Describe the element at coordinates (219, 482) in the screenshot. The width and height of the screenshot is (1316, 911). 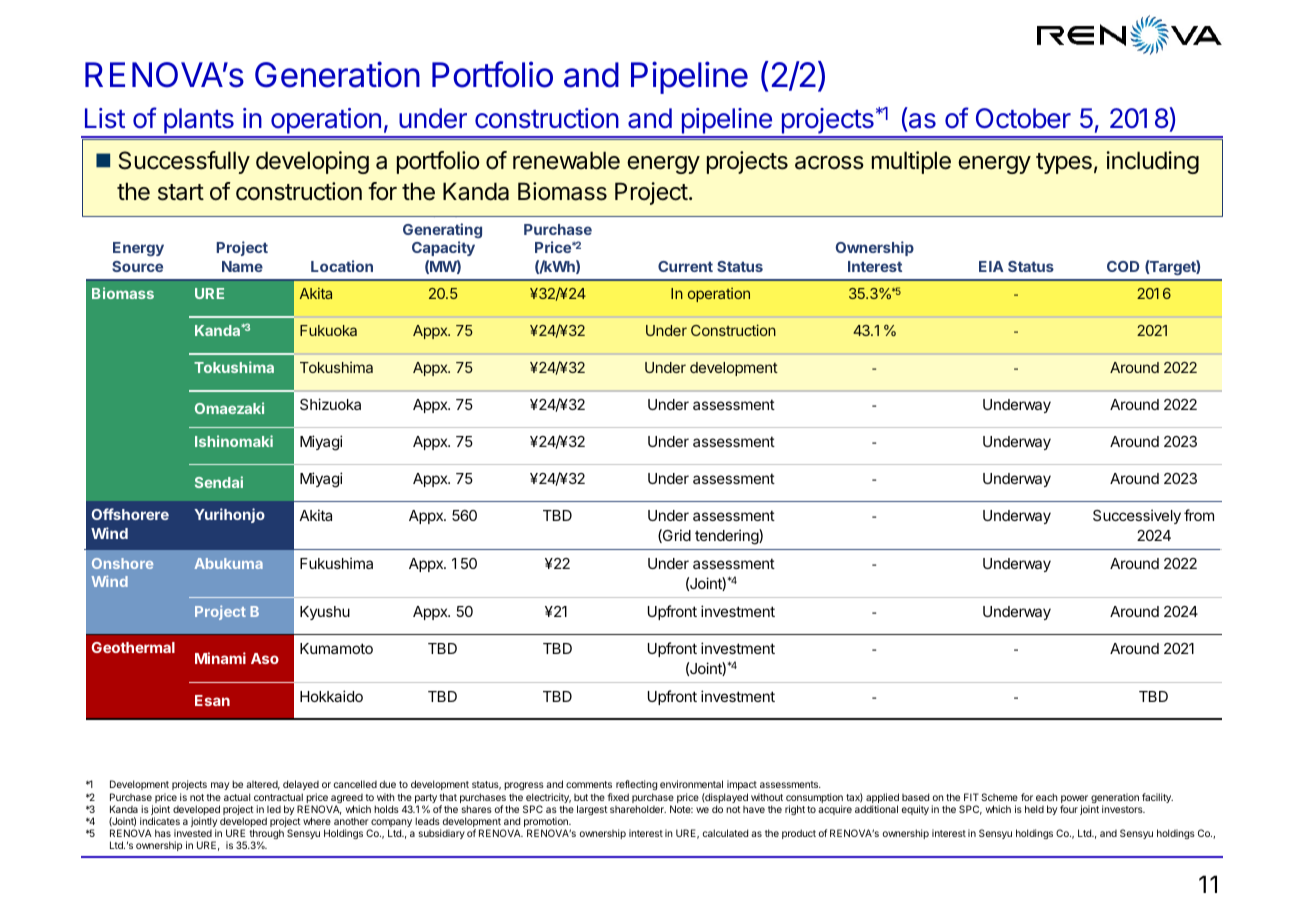
I see `Sendai` at that location.
